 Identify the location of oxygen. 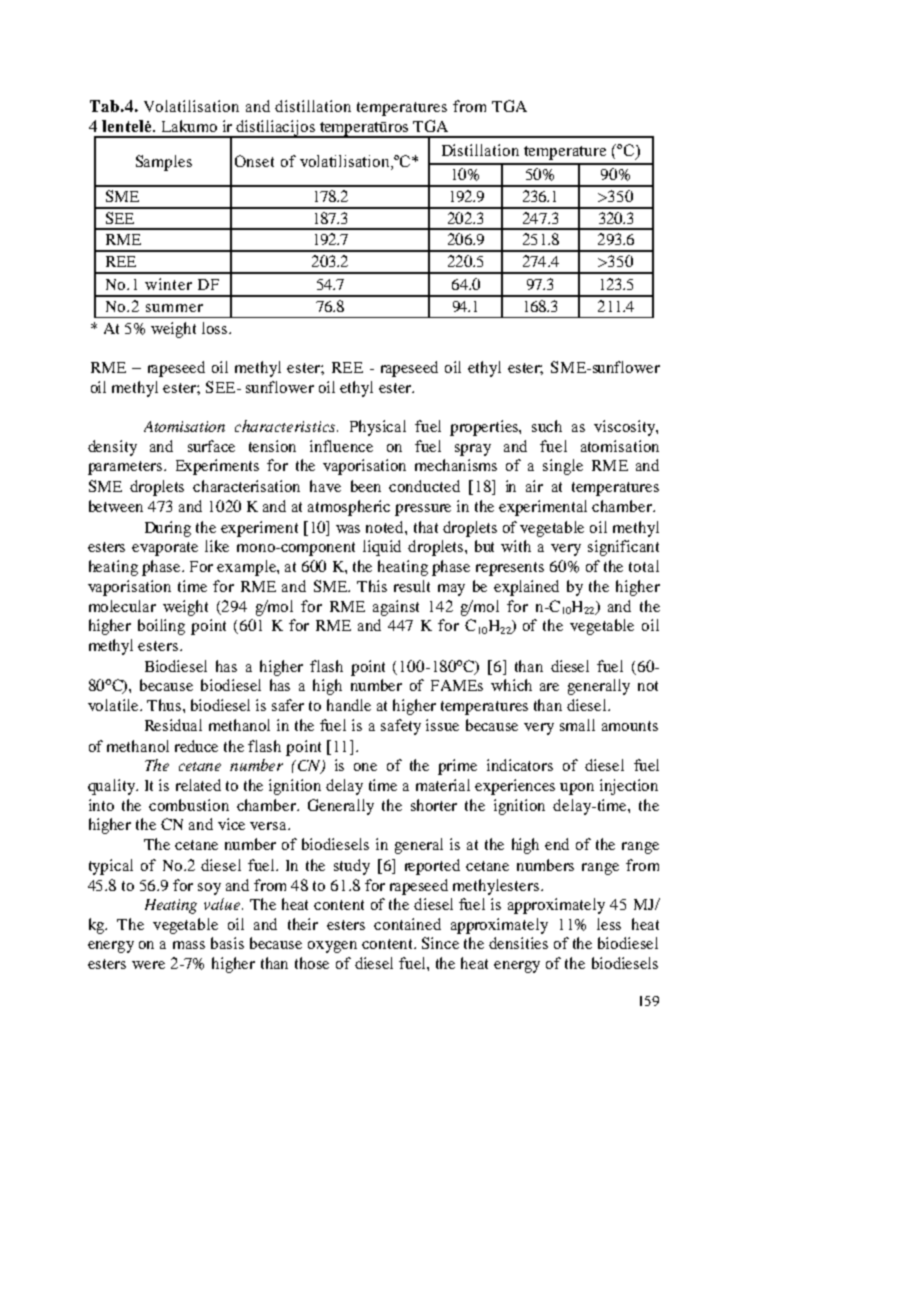
(332, 947).
